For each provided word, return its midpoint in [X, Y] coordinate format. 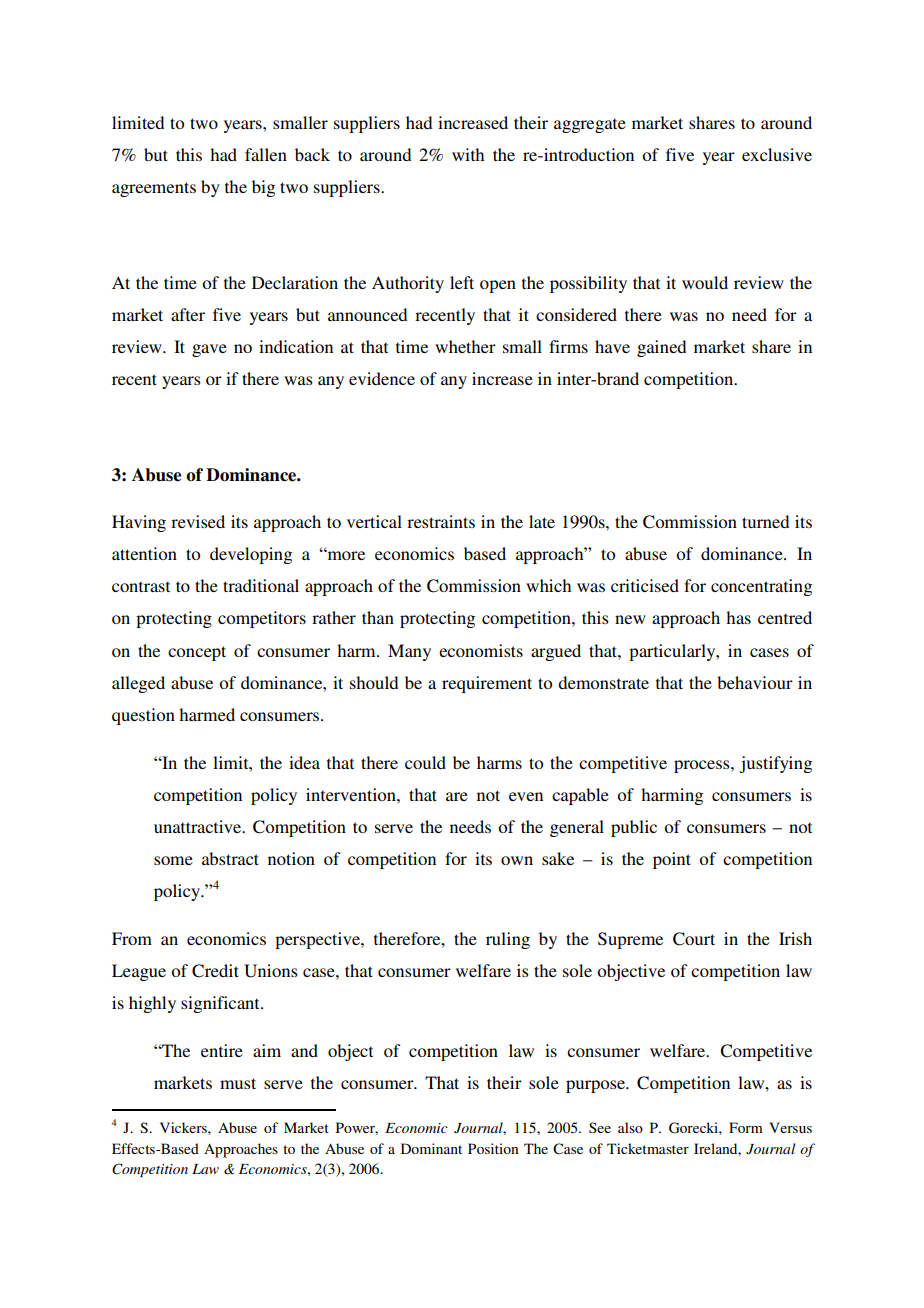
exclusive [777, 154]
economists [481, 650]
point [672, 860]
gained [661, 348]
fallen [266, 154]
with [468, 154]
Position [493, 1148]
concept [197, 653]
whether [465, 346]
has [738, 617]
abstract [230, 858]
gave [209, 350]
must [238, 1083]
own [517, 860]
